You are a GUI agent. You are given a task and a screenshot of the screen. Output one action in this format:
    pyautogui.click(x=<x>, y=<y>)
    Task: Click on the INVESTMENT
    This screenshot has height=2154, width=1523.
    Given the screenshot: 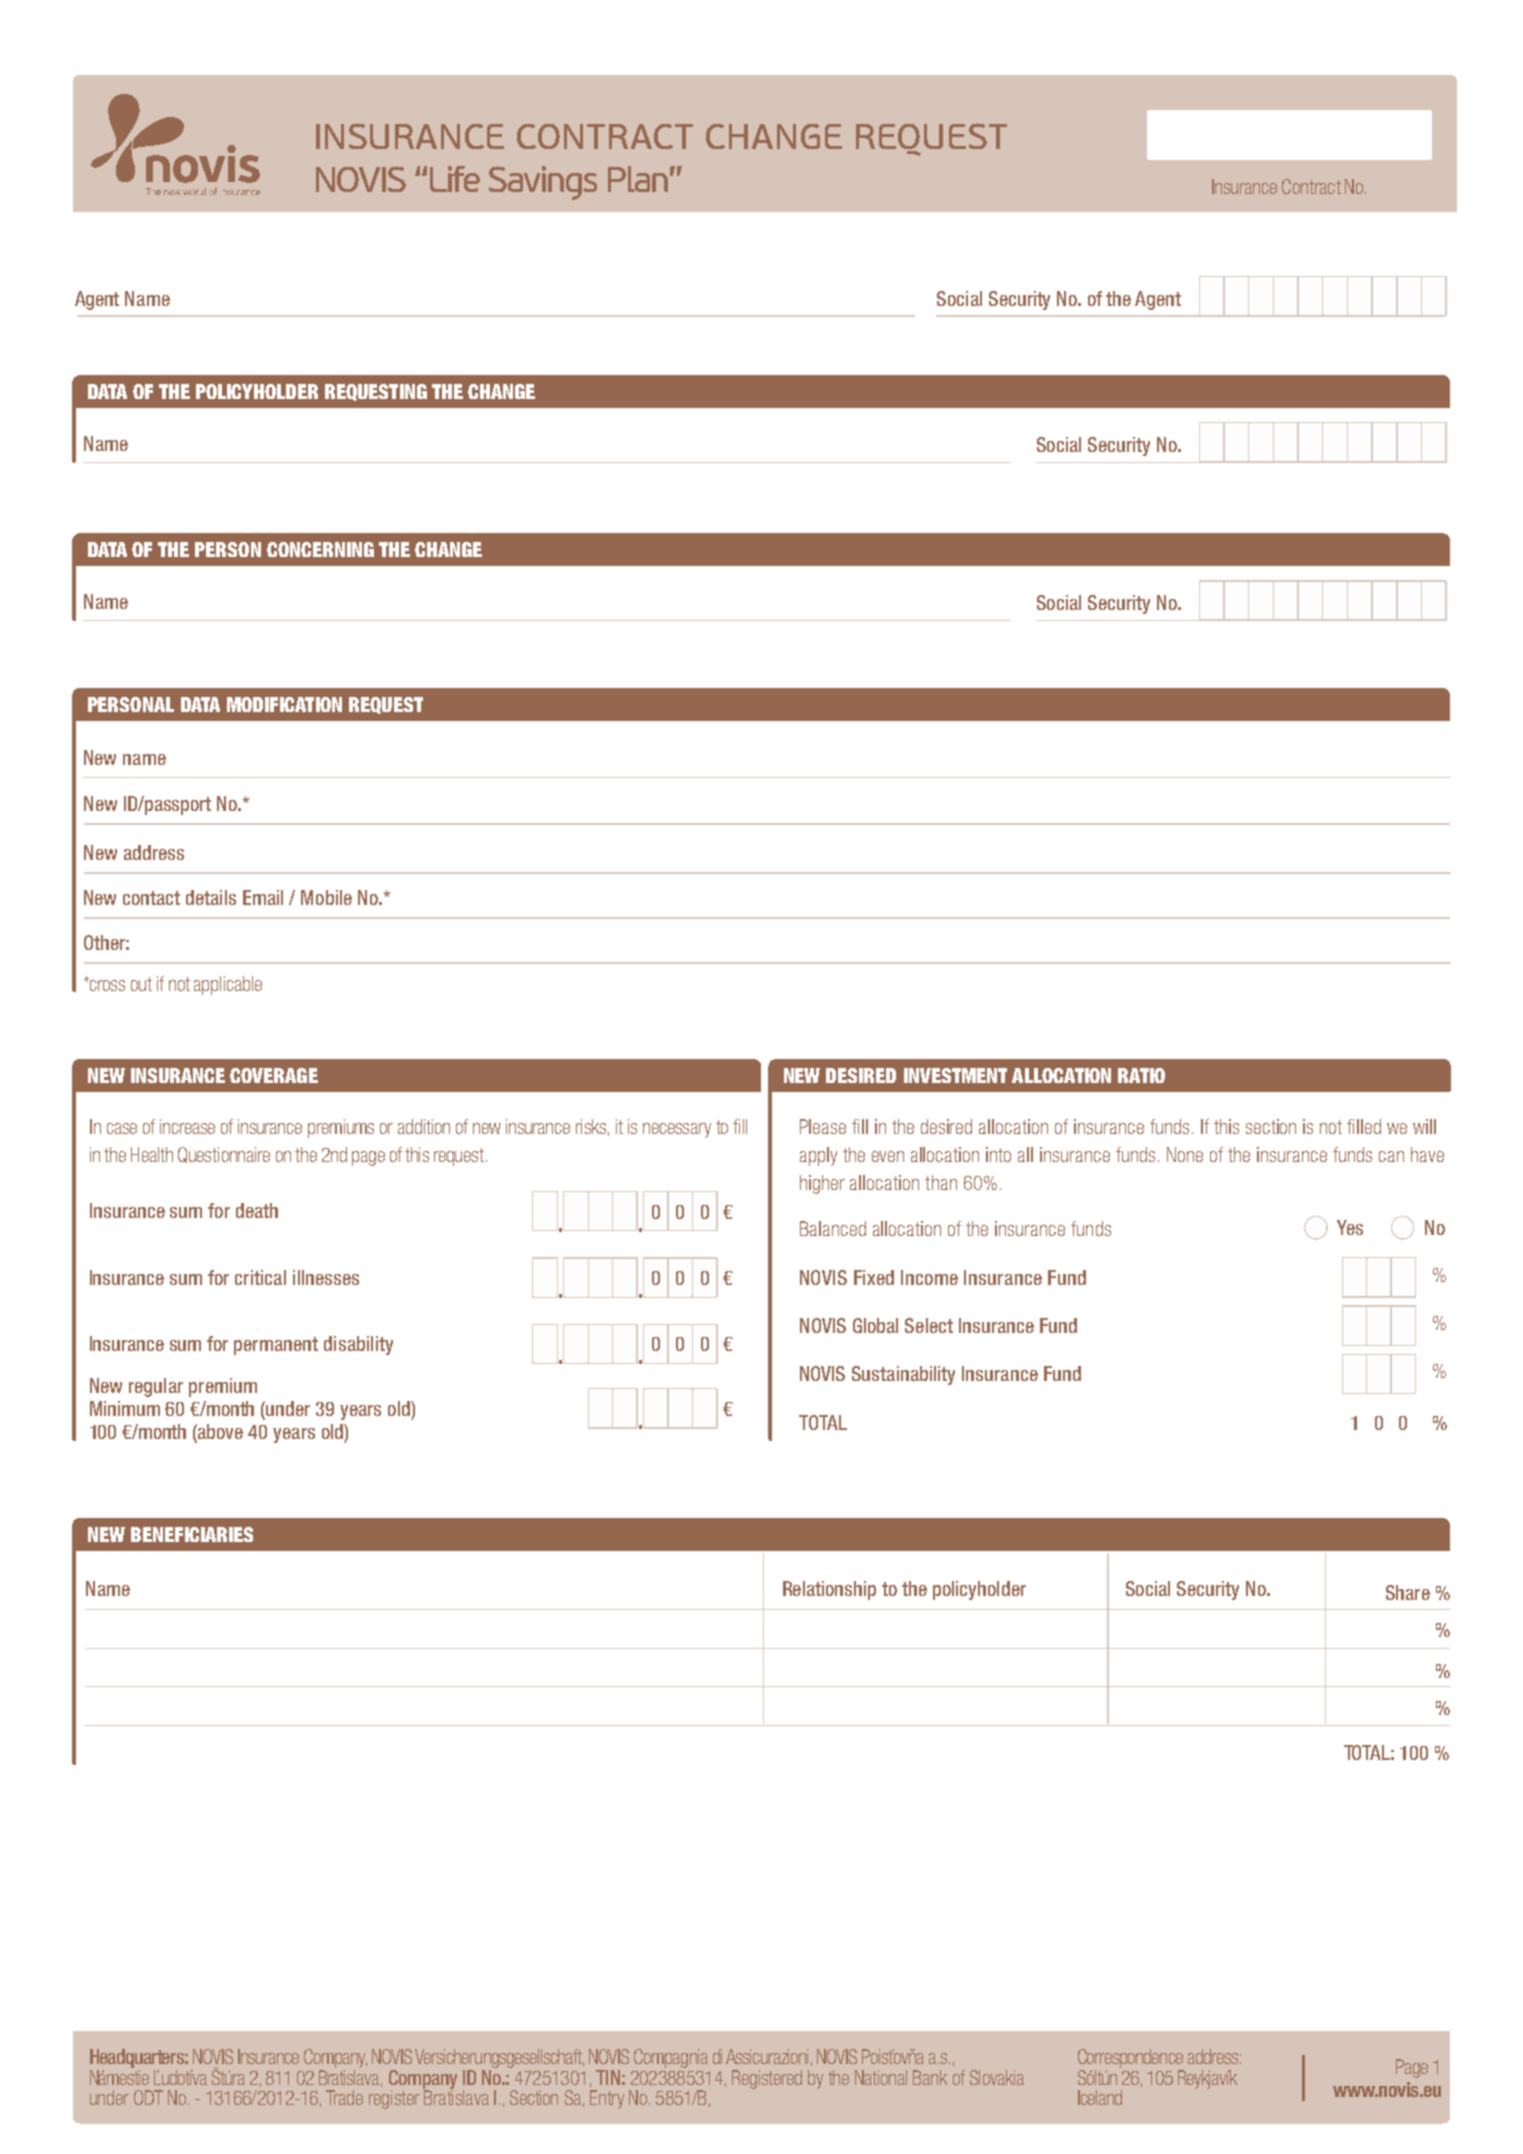 What is the action you would take?
    pyautogui.click(x=955, y=1075)
